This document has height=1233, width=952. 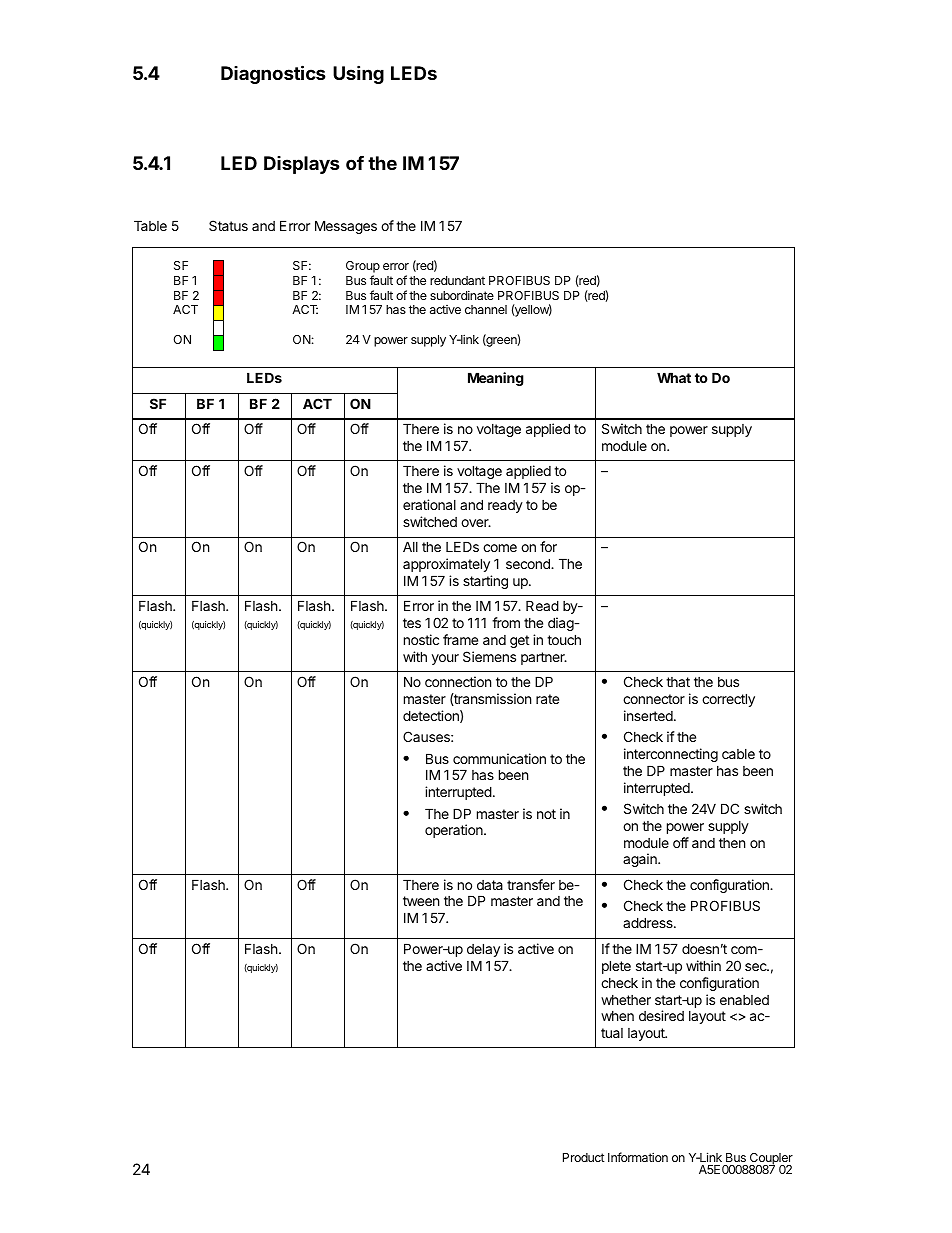 What do you see at coordinates (302, 165) in the document?
I see `Displays` at bounding box center [302, 165].
